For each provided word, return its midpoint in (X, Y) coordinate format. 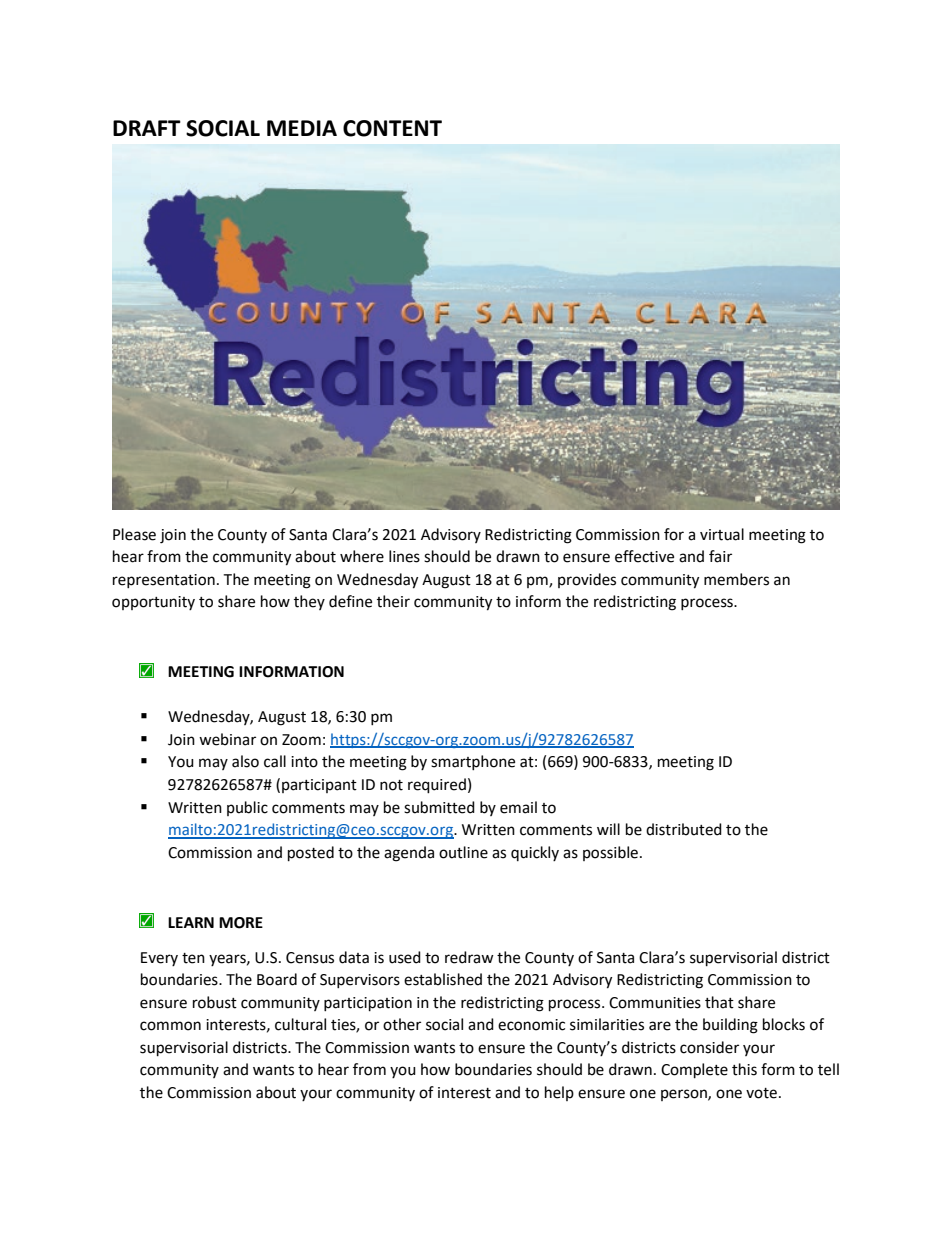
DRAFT (147, 128)
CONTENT (392, 128)
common (170, 1026)
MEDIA (302, 128)
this (744, 1069)
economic (531, 1025)
